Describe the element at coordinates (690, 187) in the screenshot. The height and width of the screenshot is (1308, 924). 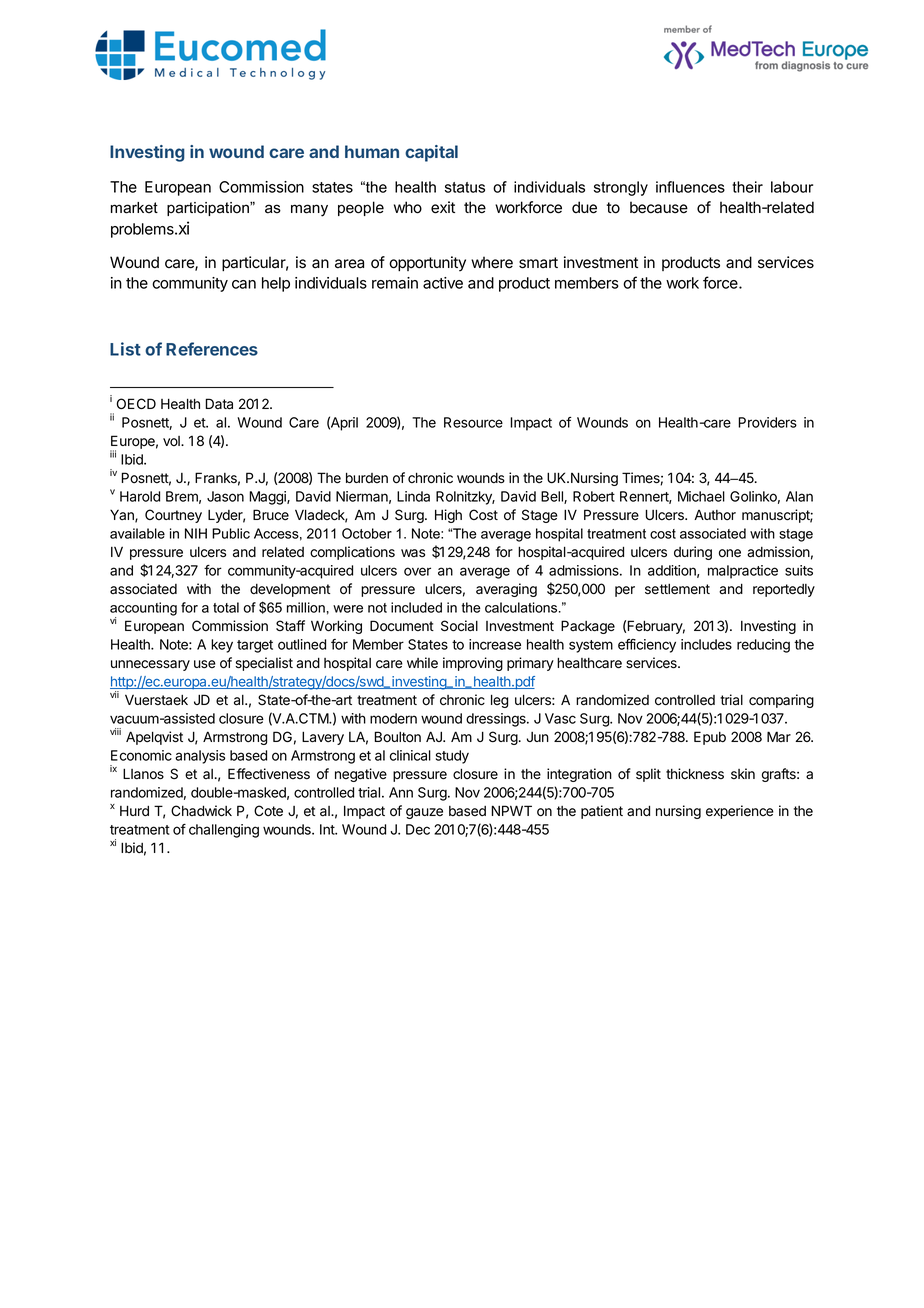
I see `influences` at that location.
